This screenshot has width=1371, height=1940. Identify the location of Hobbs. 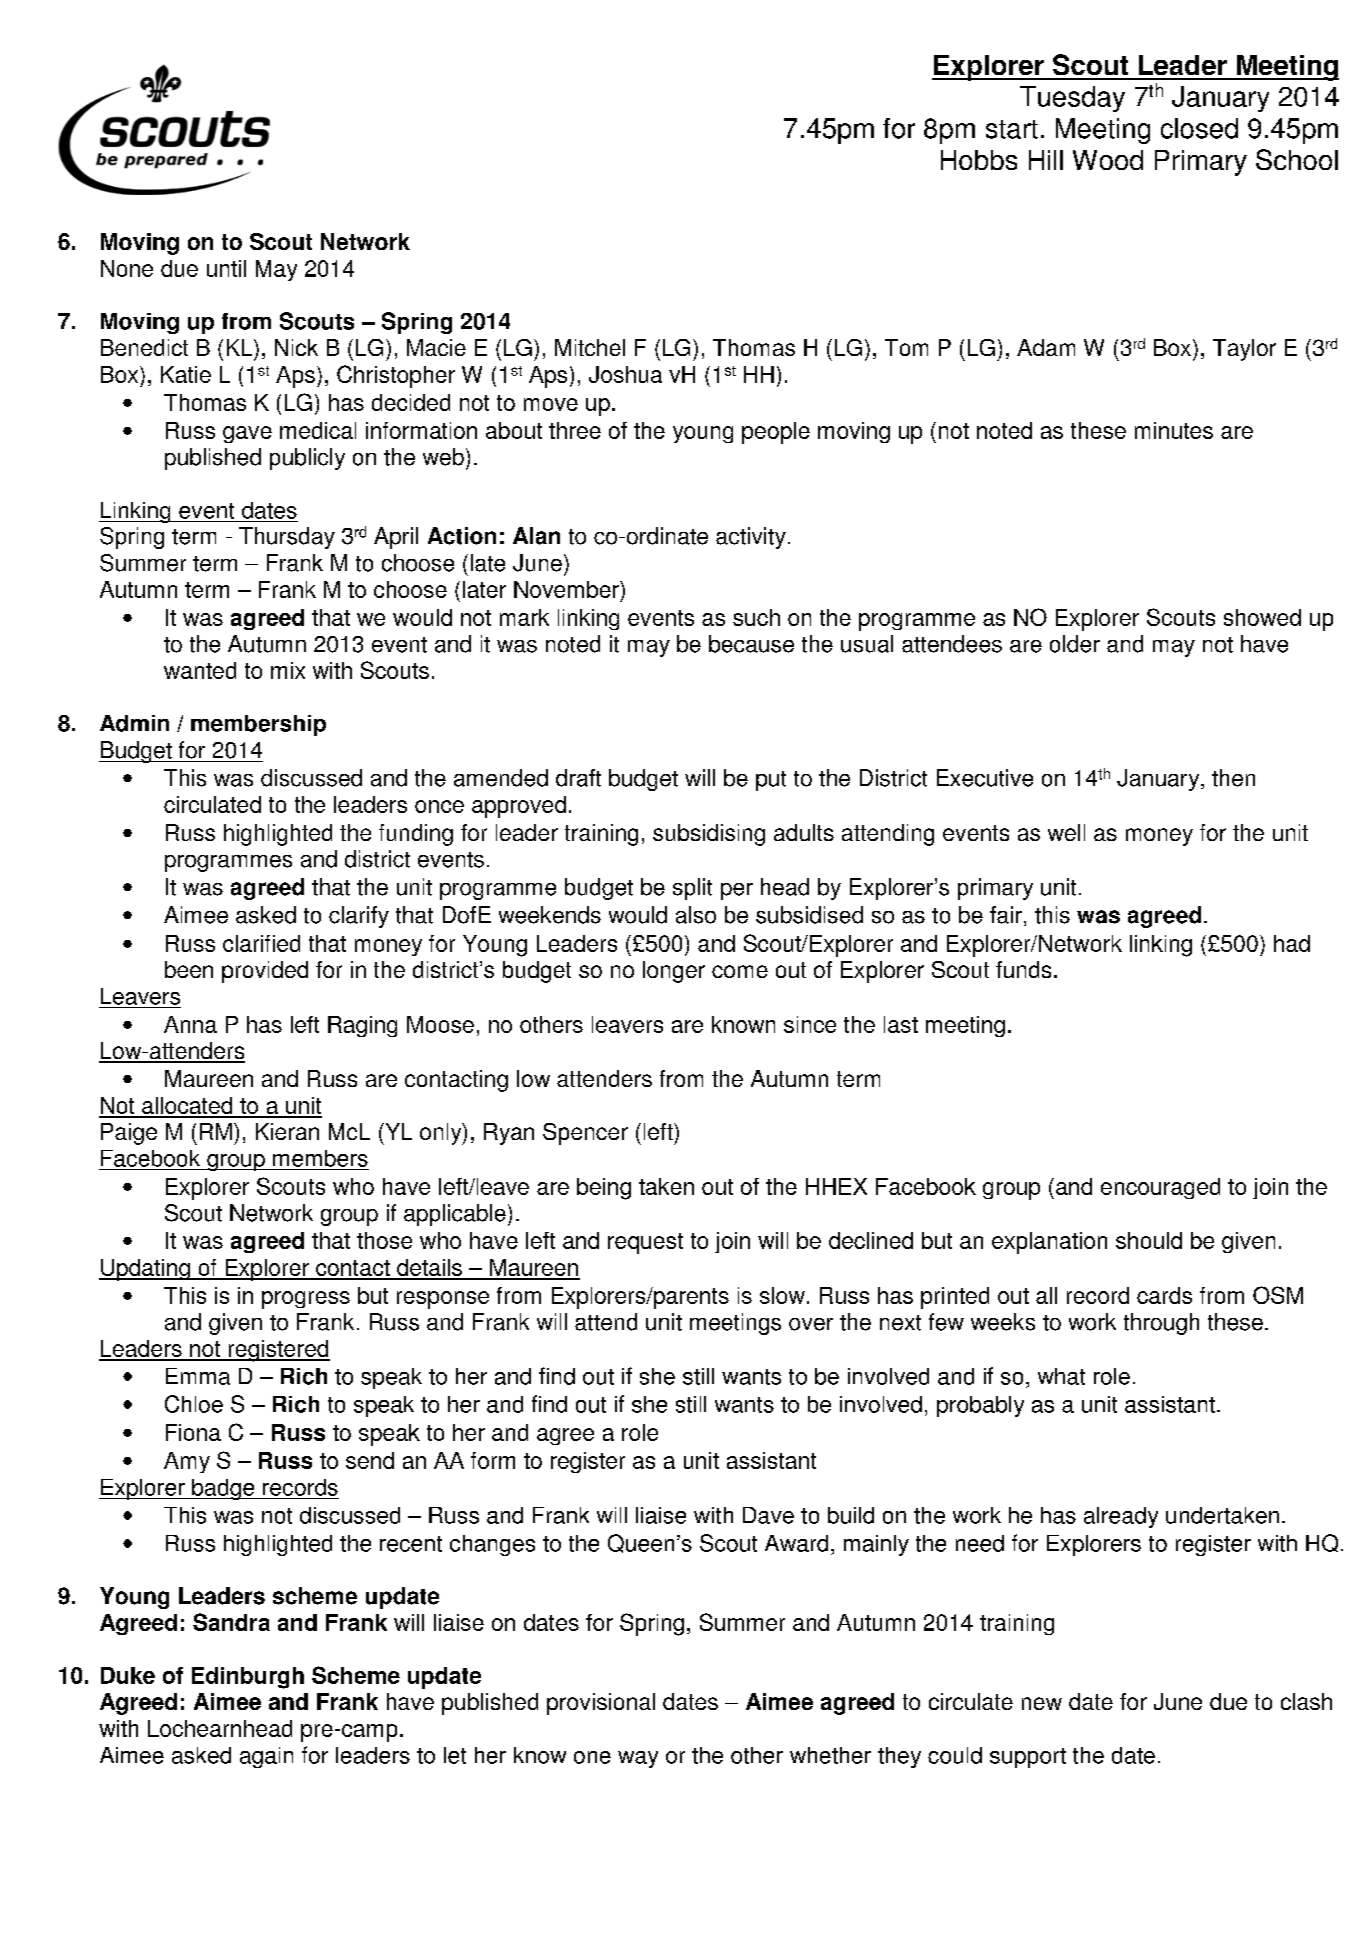
(979, 160).
